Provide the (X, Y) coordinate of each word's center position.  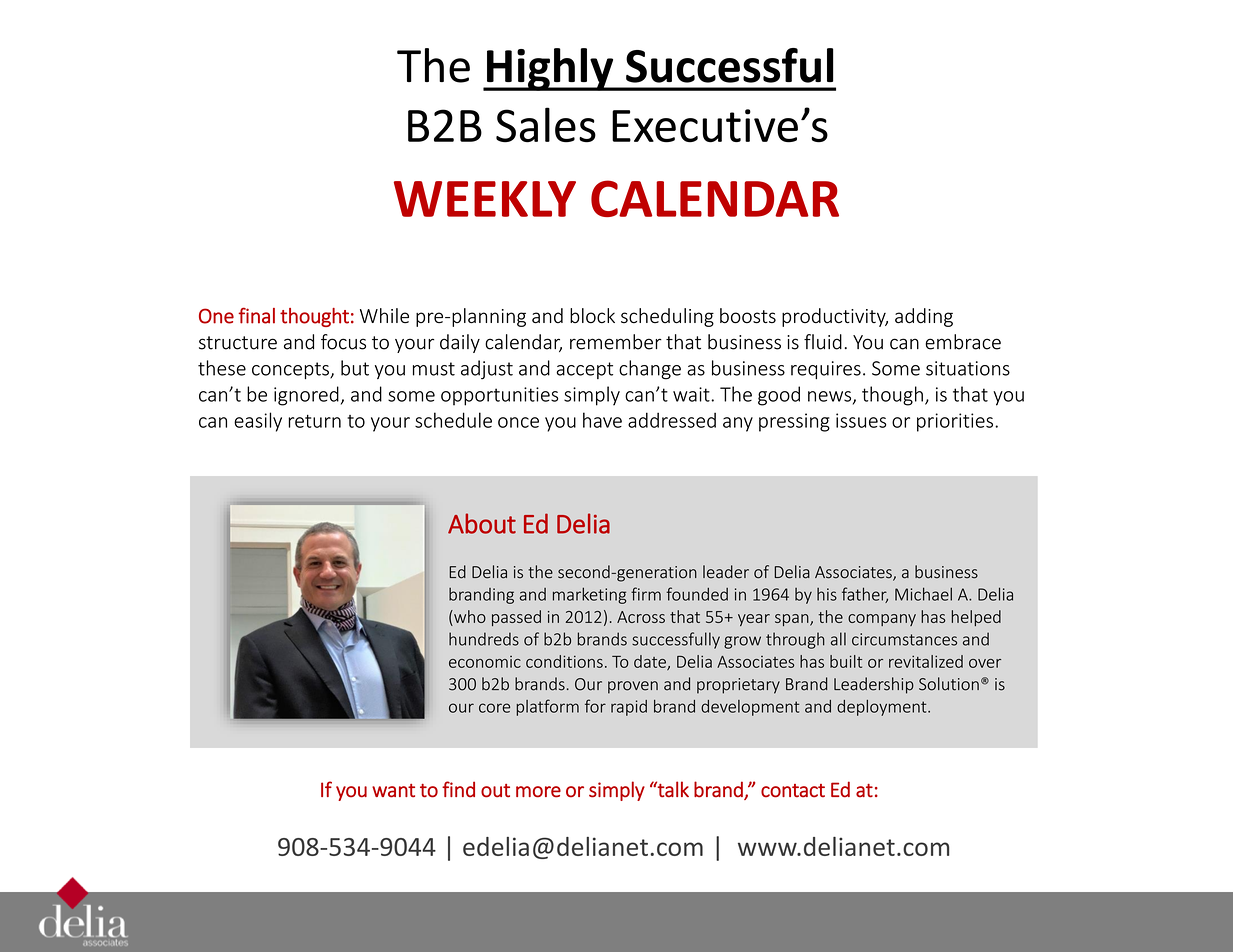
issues (861, 420)
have (602, 420)
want (393, 791)
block (592, 315)
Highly (550, 69)
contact (793, 791)
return (314, 421)
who (469, 616)
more (538, 792)
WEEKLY (485, 199)
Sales (546, 125)
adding (924, 317)
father (865, 595)
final (256, 315)
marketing (589, 595)
